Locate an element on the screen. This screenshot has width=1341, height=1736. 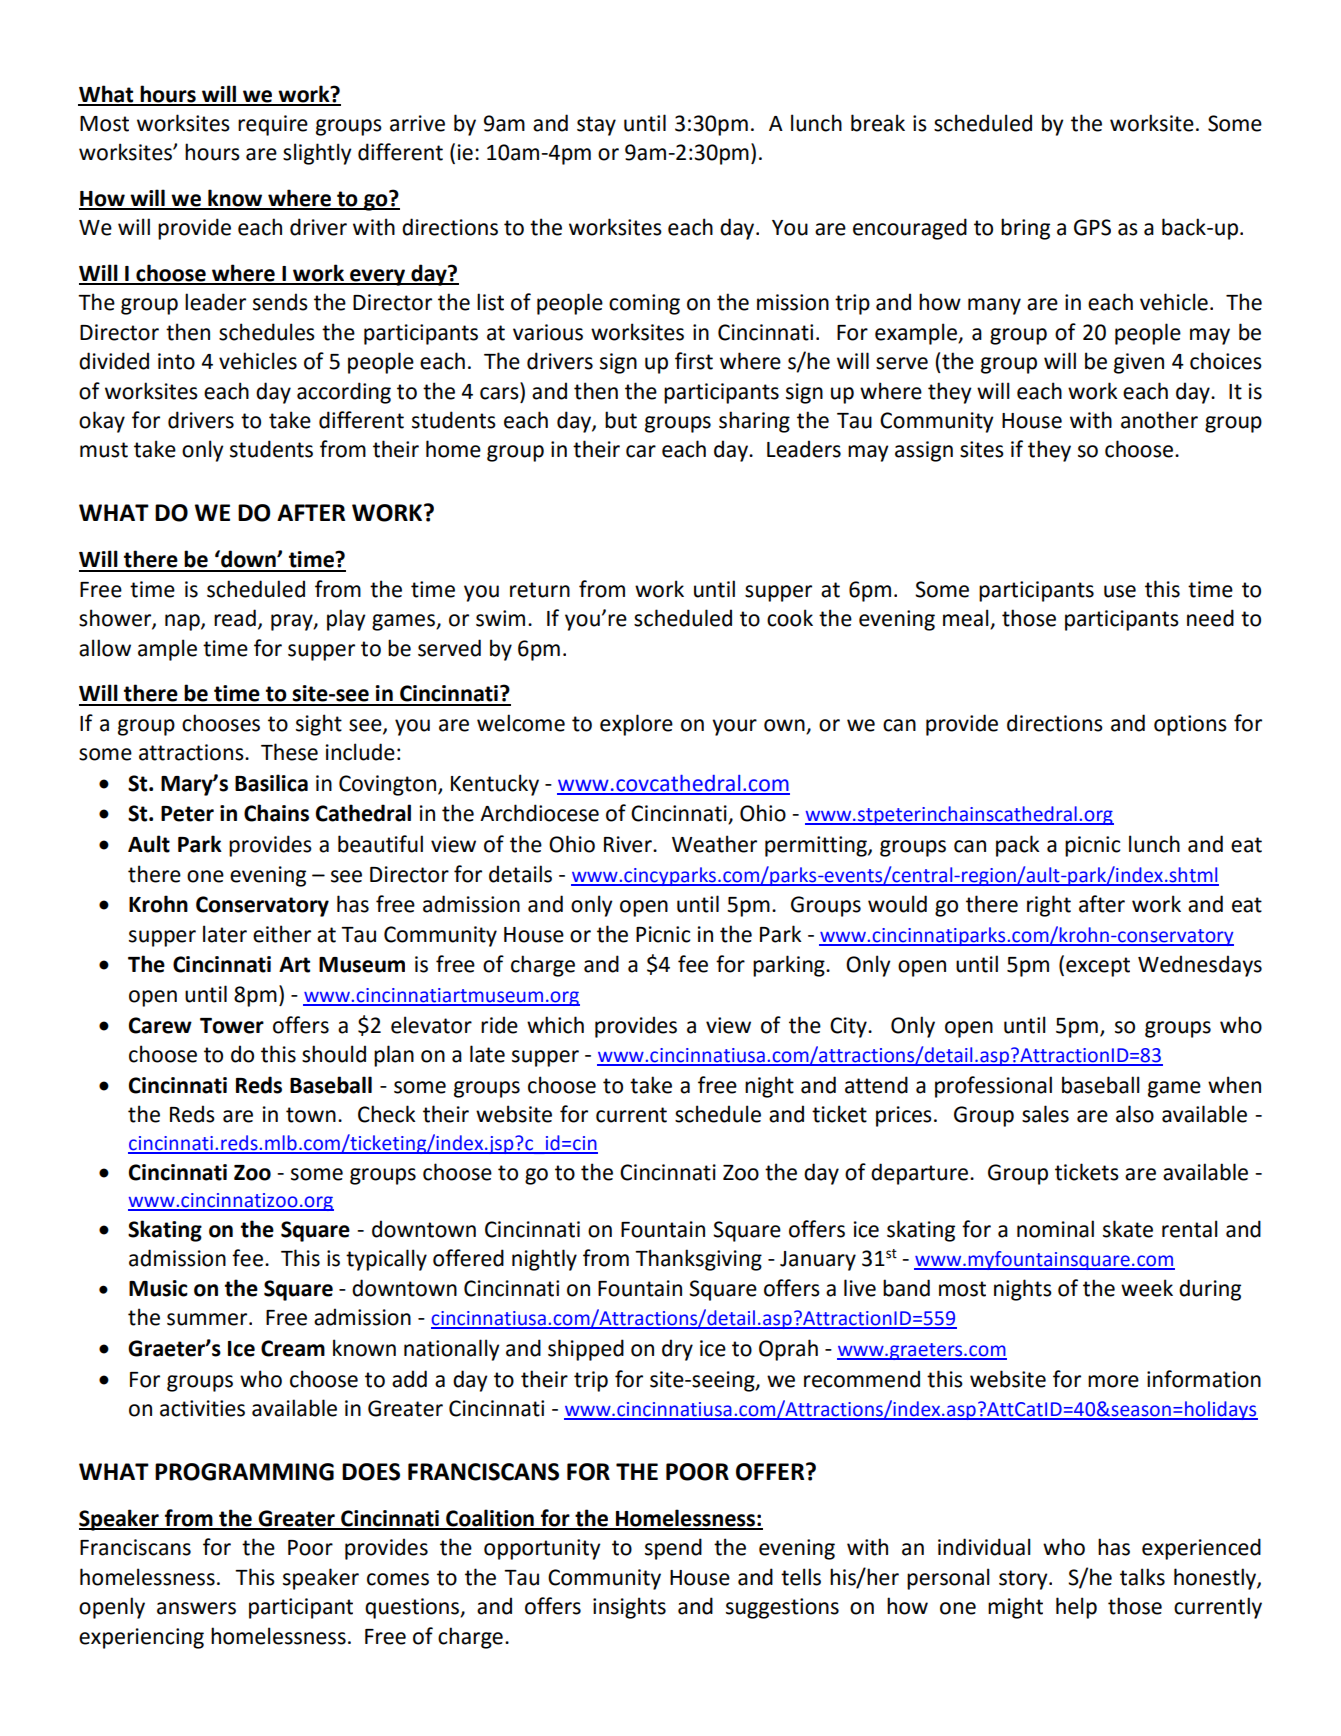
skate is located at coordinates (1128, 1229).
